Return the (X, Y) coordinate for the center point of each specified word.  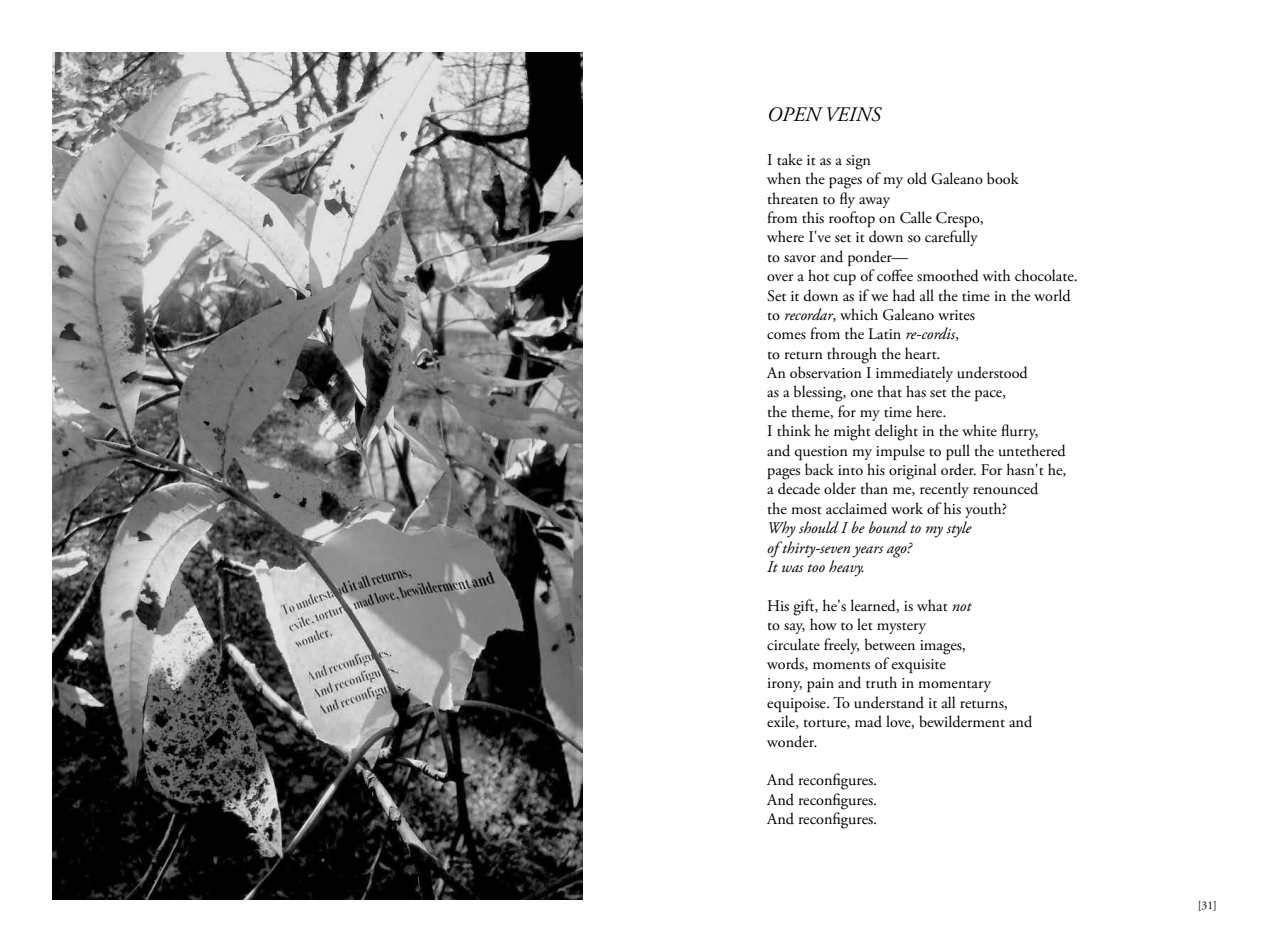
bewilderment (962, 721)
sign (858, 162)
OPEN (796, 114)
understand (889, 702)
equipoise (797, 705)
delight (896, 432)
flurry (1019, 432)
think (794, 430)
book (1003, 178)
